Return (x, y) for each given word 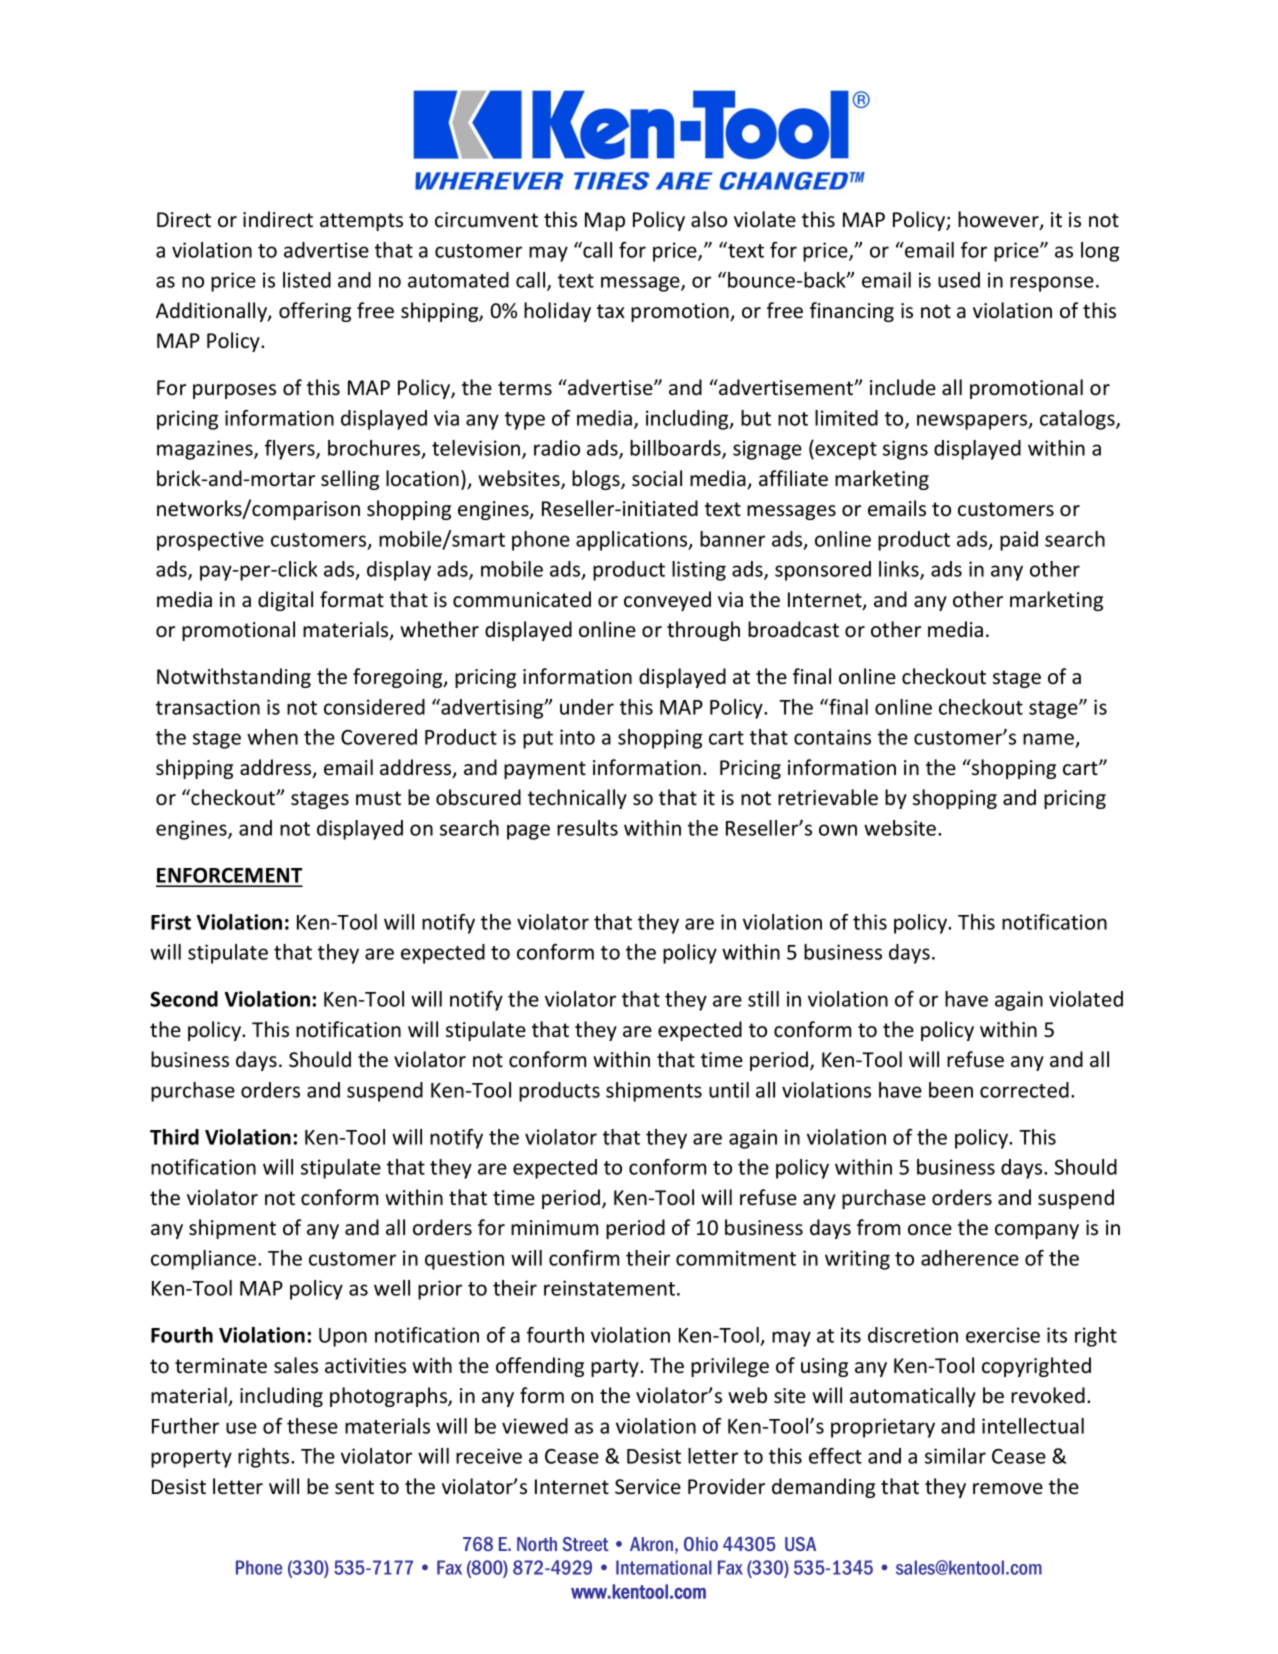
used (959, 280)
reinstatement (611, 1288)
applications (633, 541)
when (272, 737)
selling (350, 480)
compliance (205, 1260)
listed (307, 280)
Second (184, 999)
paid (1019, 541)
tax (611, 311)
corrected (1024, 1090)
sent (354, 1487)
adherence (970, 1258)
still (763, 999)
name (1049, 740)
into (577, 737)
